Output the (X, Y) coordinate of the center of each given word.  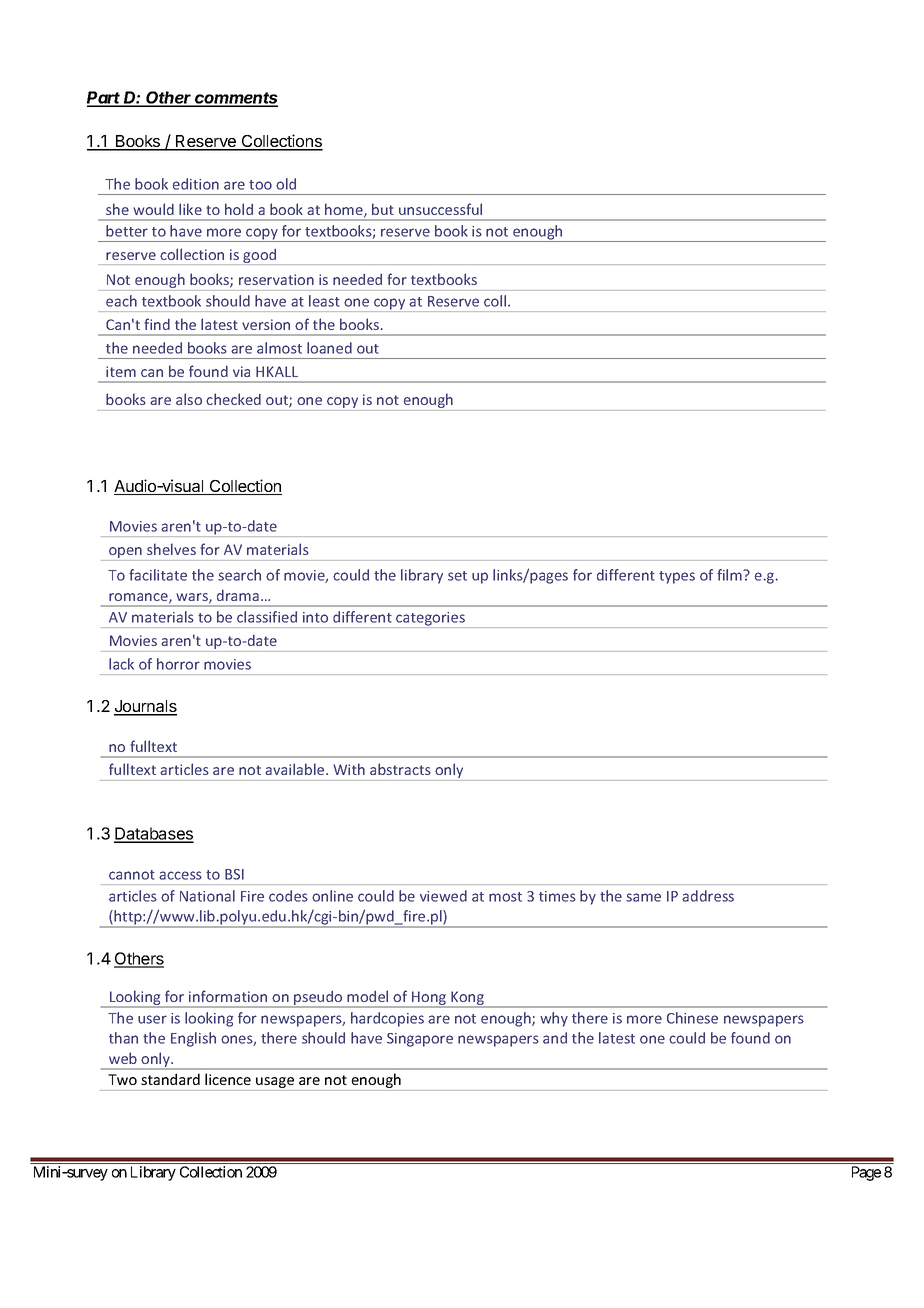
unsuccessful (440, 209)
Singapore (420, 1040)
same (643, 897)
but (383, 209)
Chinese (692, 1018)
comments (236, 99)
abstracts (400, 769)
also (189, 399)
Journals (145, 707)
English (193, 1039)
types (677, 577)
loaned (329, 348)
